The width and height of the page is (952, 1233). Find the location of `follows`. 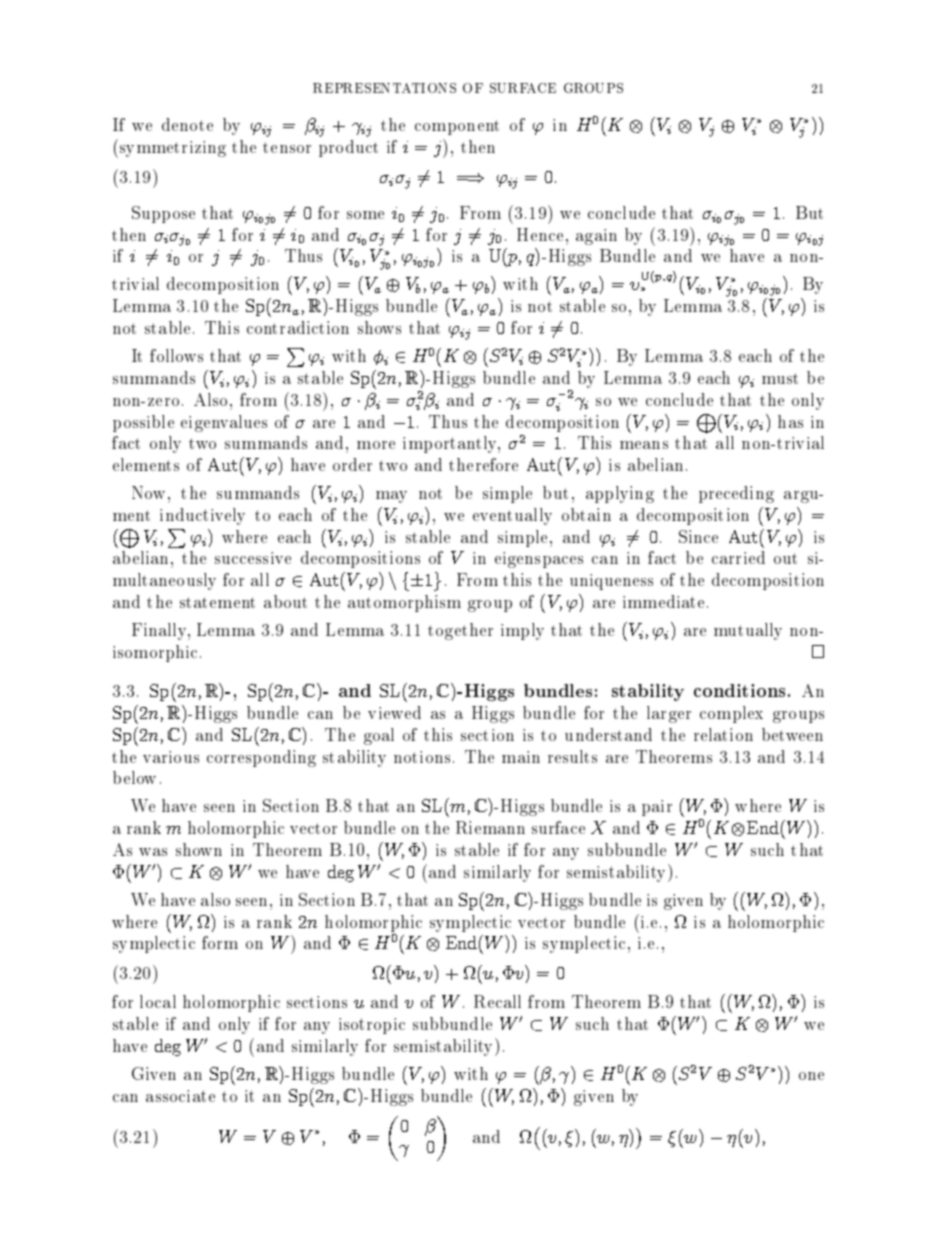

follows is located at coordinates (176, 355).
